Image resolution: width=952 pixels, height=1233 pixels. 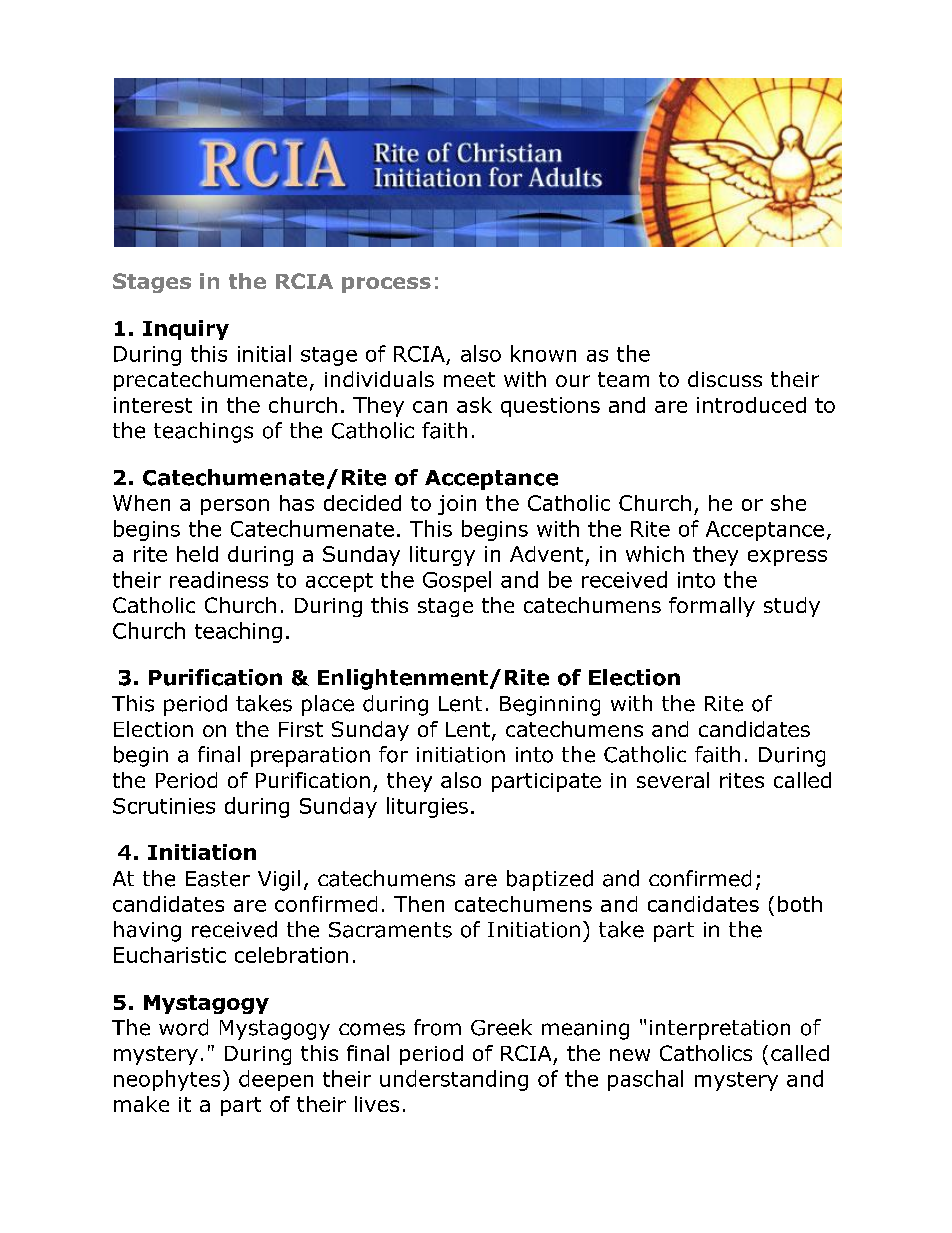 I want to click on neophytes, so click(x=167, y=1080).
